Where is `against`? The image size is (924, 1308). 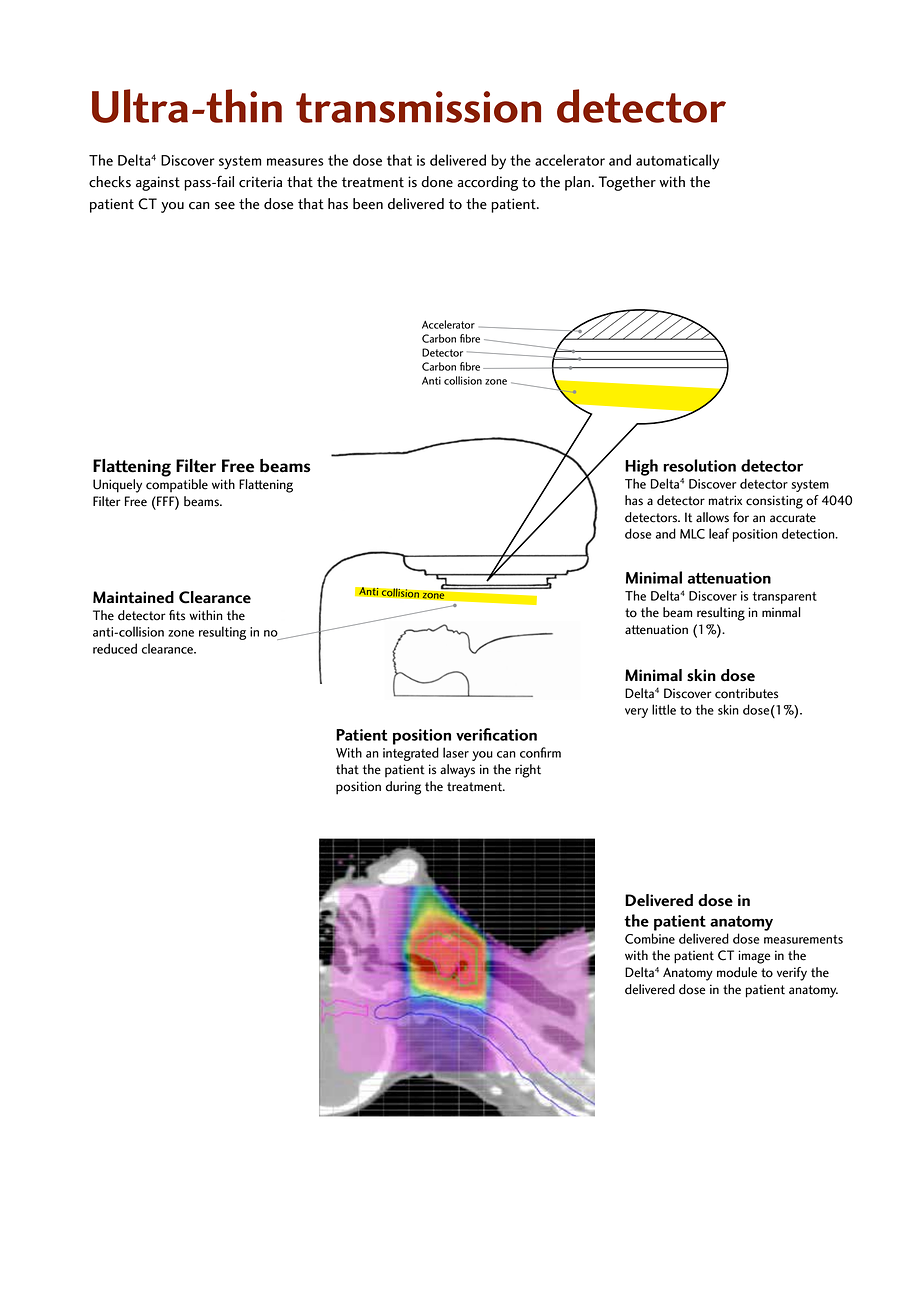
against is located at coordinates (158, 183).
